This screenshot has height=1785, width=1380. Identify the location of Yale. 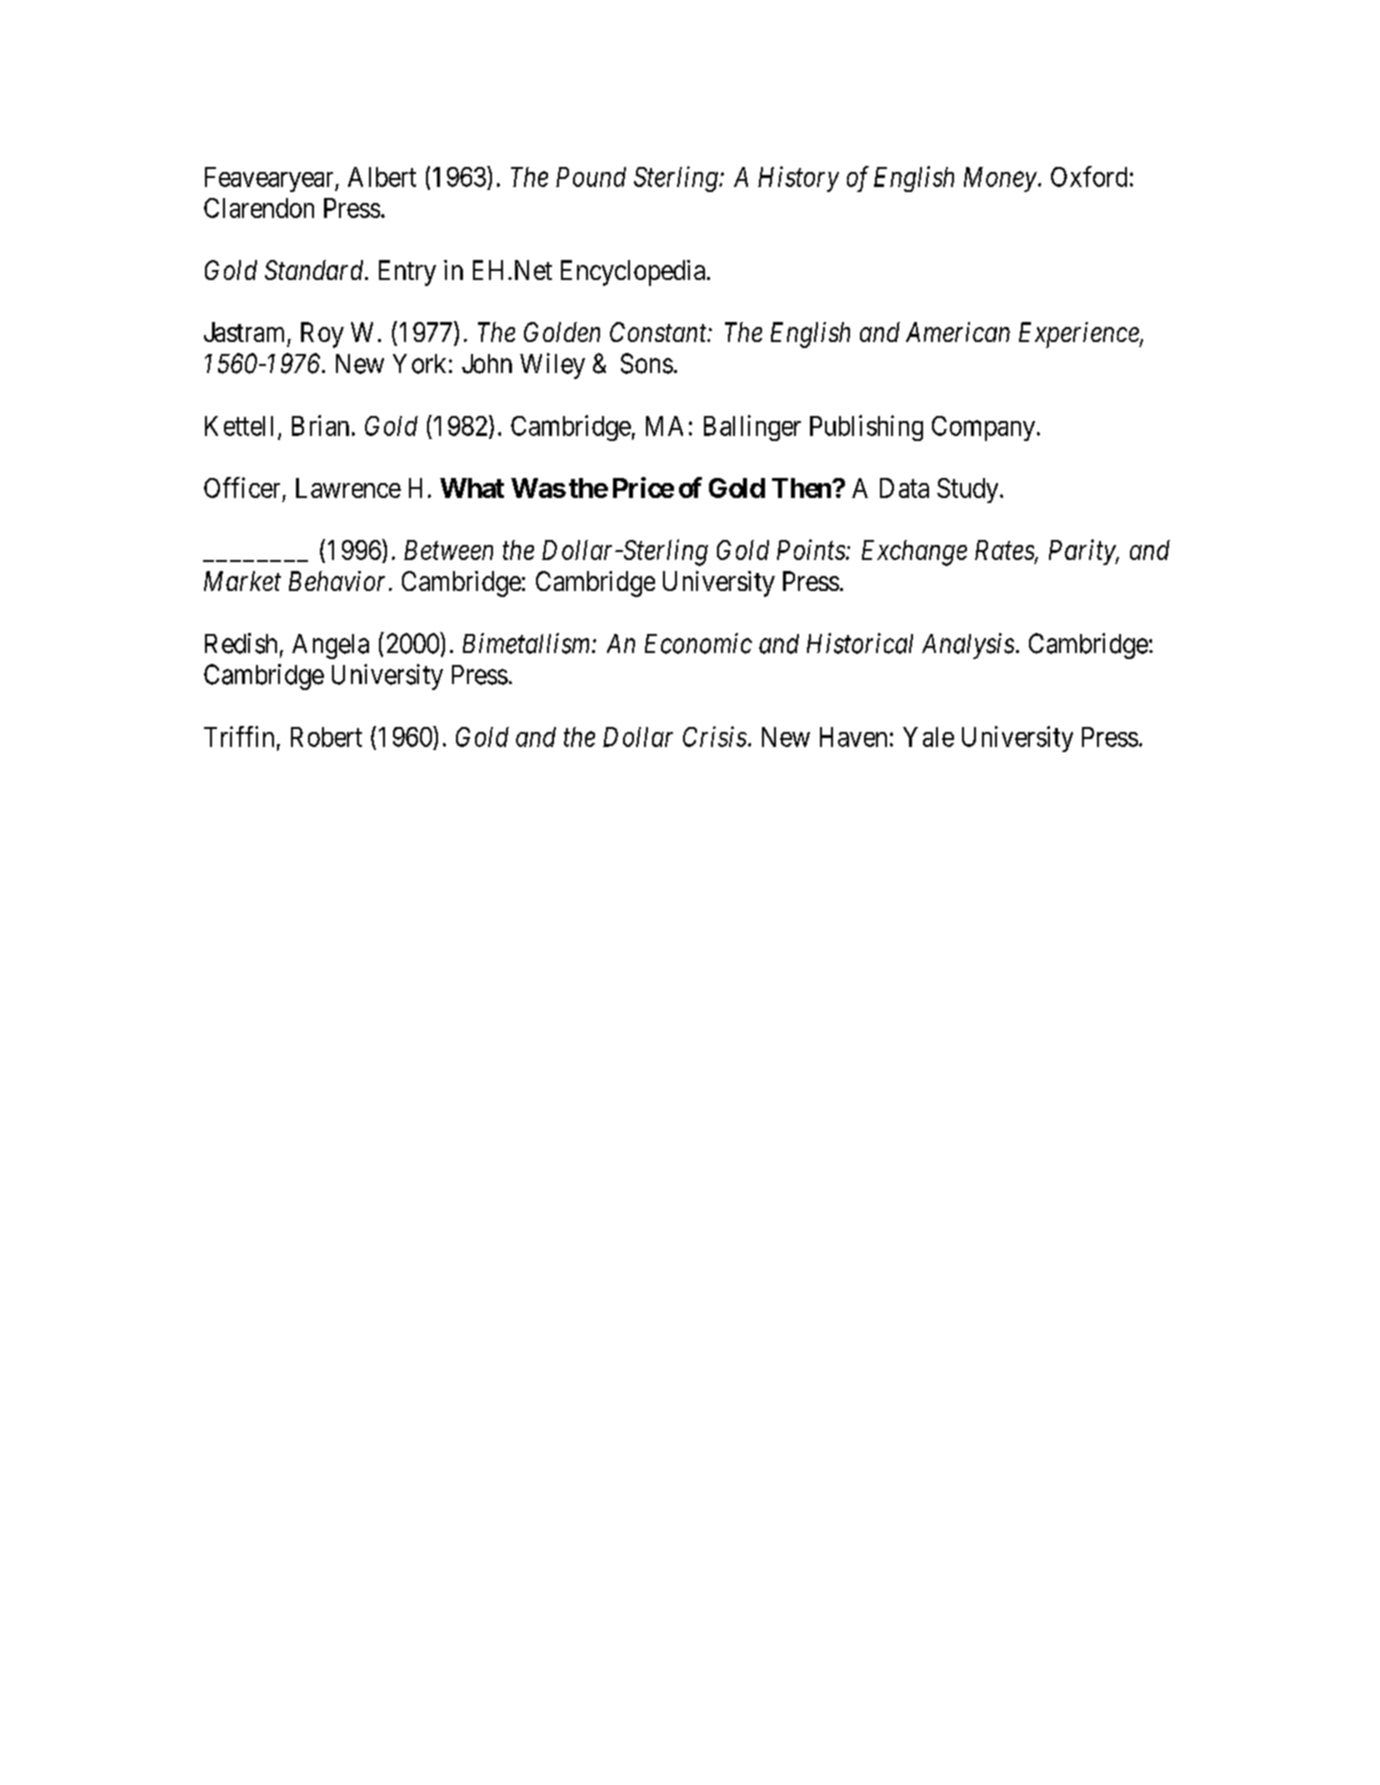
(928, 737).
